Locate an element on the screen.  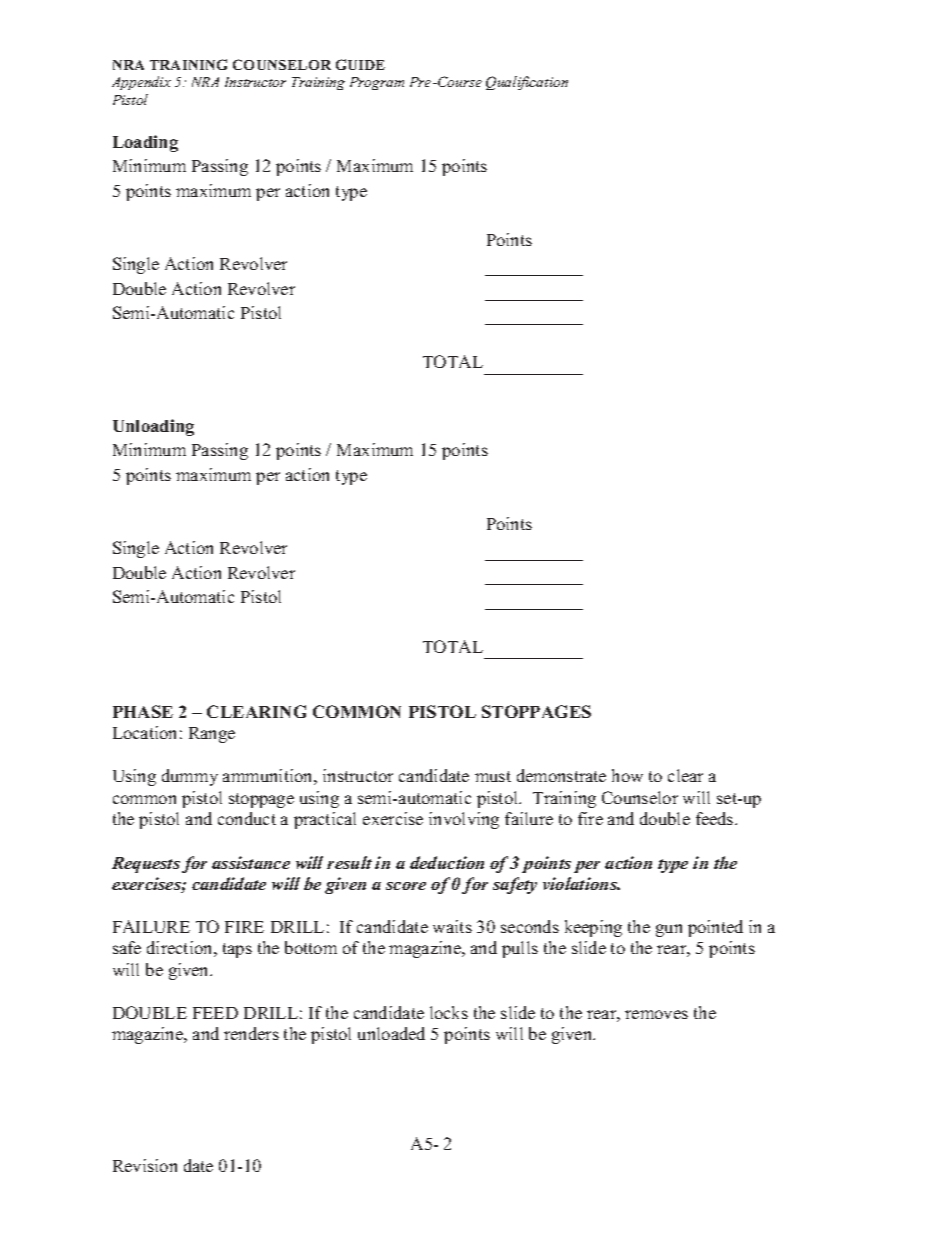
how is located at coordinates (627, 775).
